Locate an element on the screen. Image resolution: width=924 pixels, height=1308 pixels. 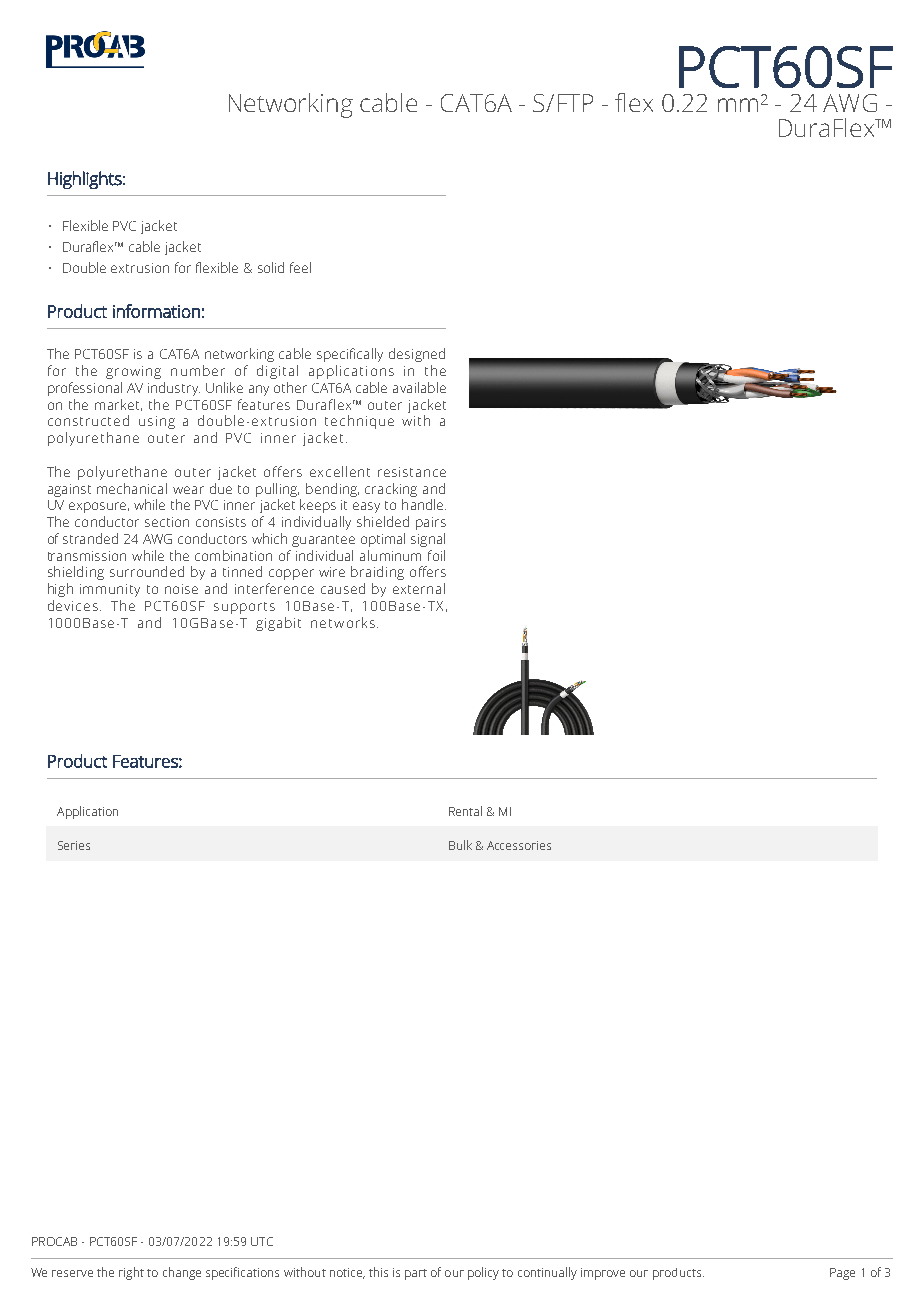
foil is located at coordinates (436, 555).
